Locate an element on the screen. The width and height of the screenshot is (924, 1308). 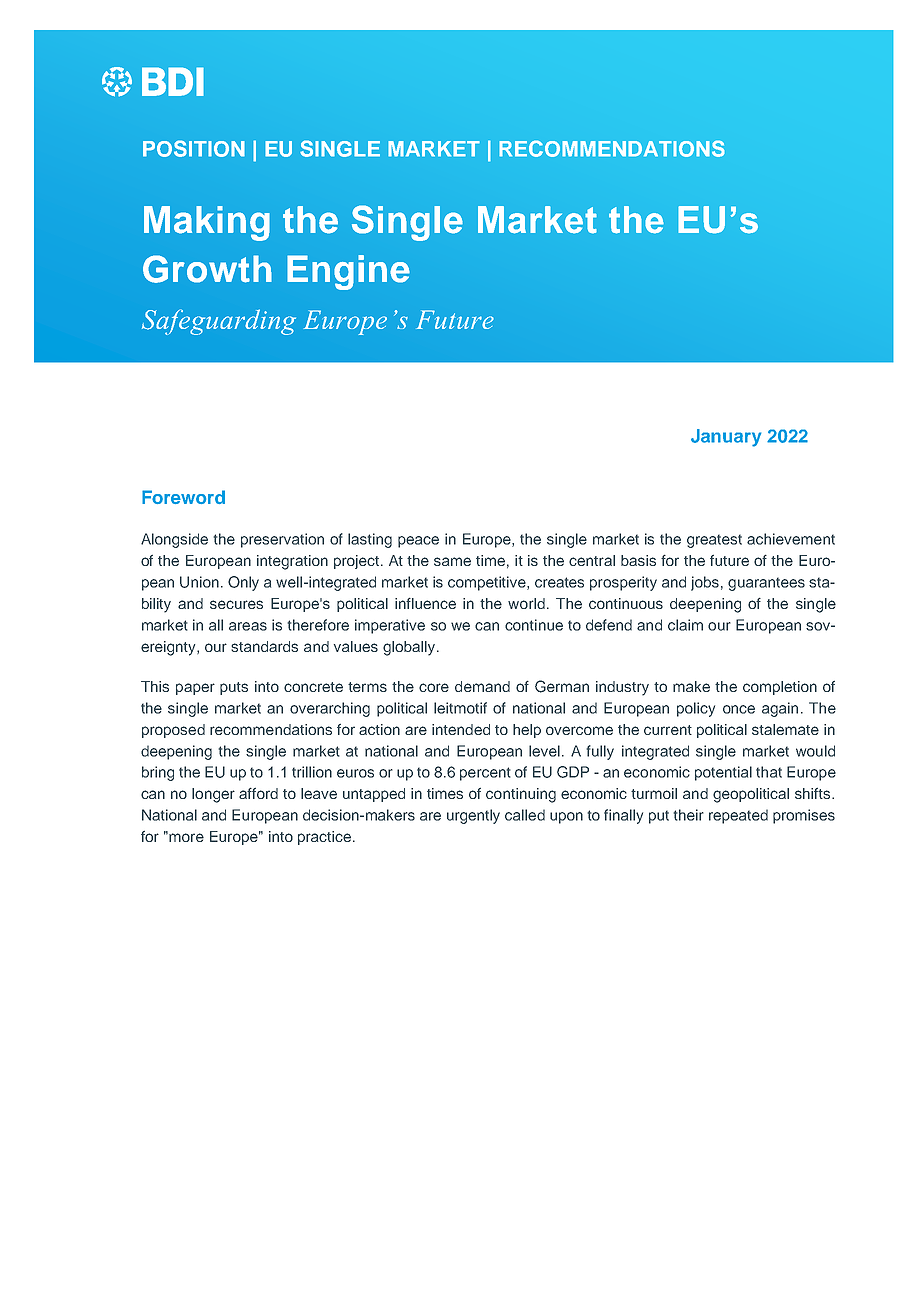
longer is located at coordinates (213, 795).
